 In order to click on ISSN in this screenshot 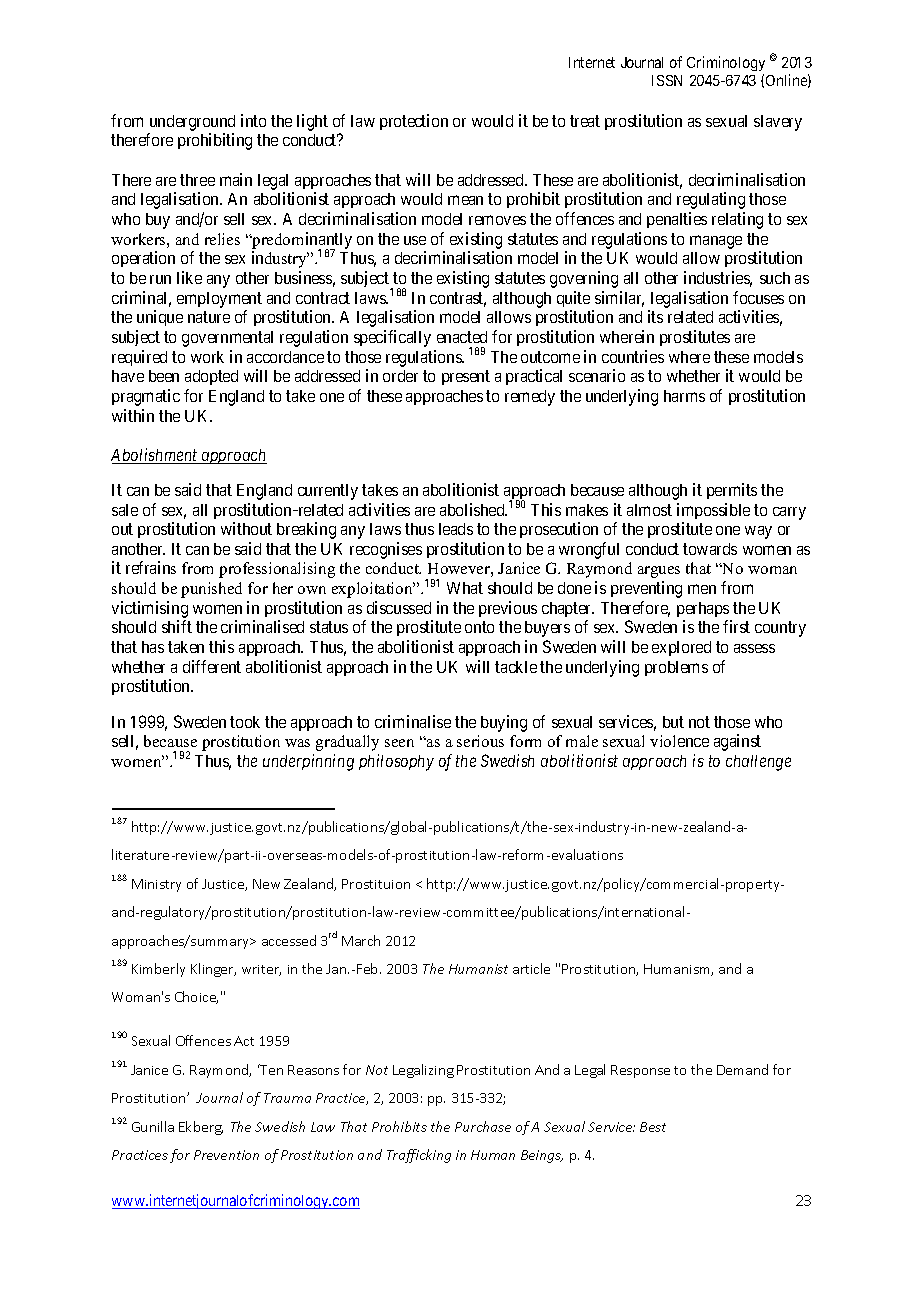, I will do `click(667, 80)`.
